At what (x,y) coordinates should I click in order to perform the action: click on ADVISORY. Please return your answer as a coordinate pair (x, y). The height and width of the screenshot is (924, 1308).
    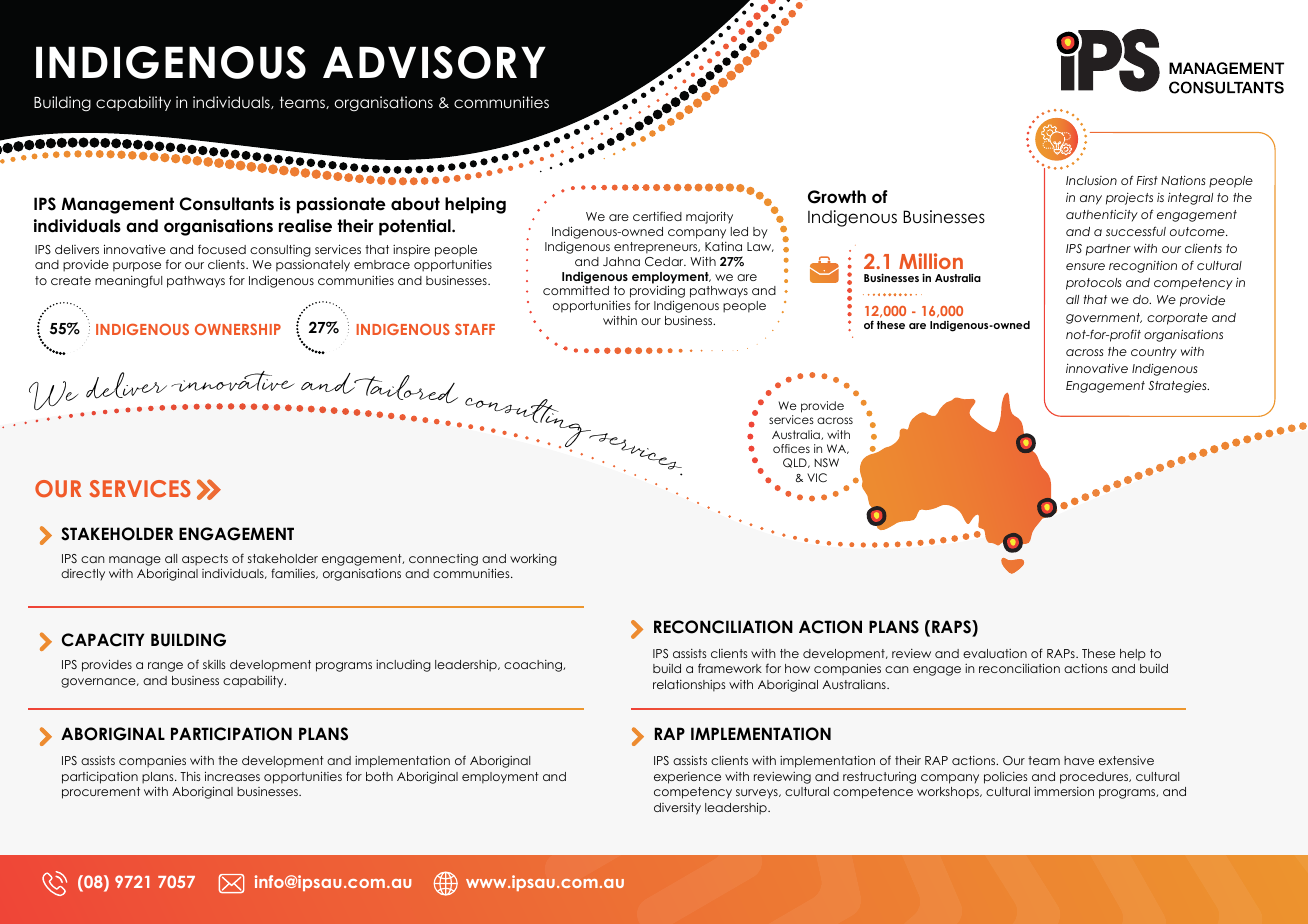
    Looking at the image, I should click on (434, 62).
